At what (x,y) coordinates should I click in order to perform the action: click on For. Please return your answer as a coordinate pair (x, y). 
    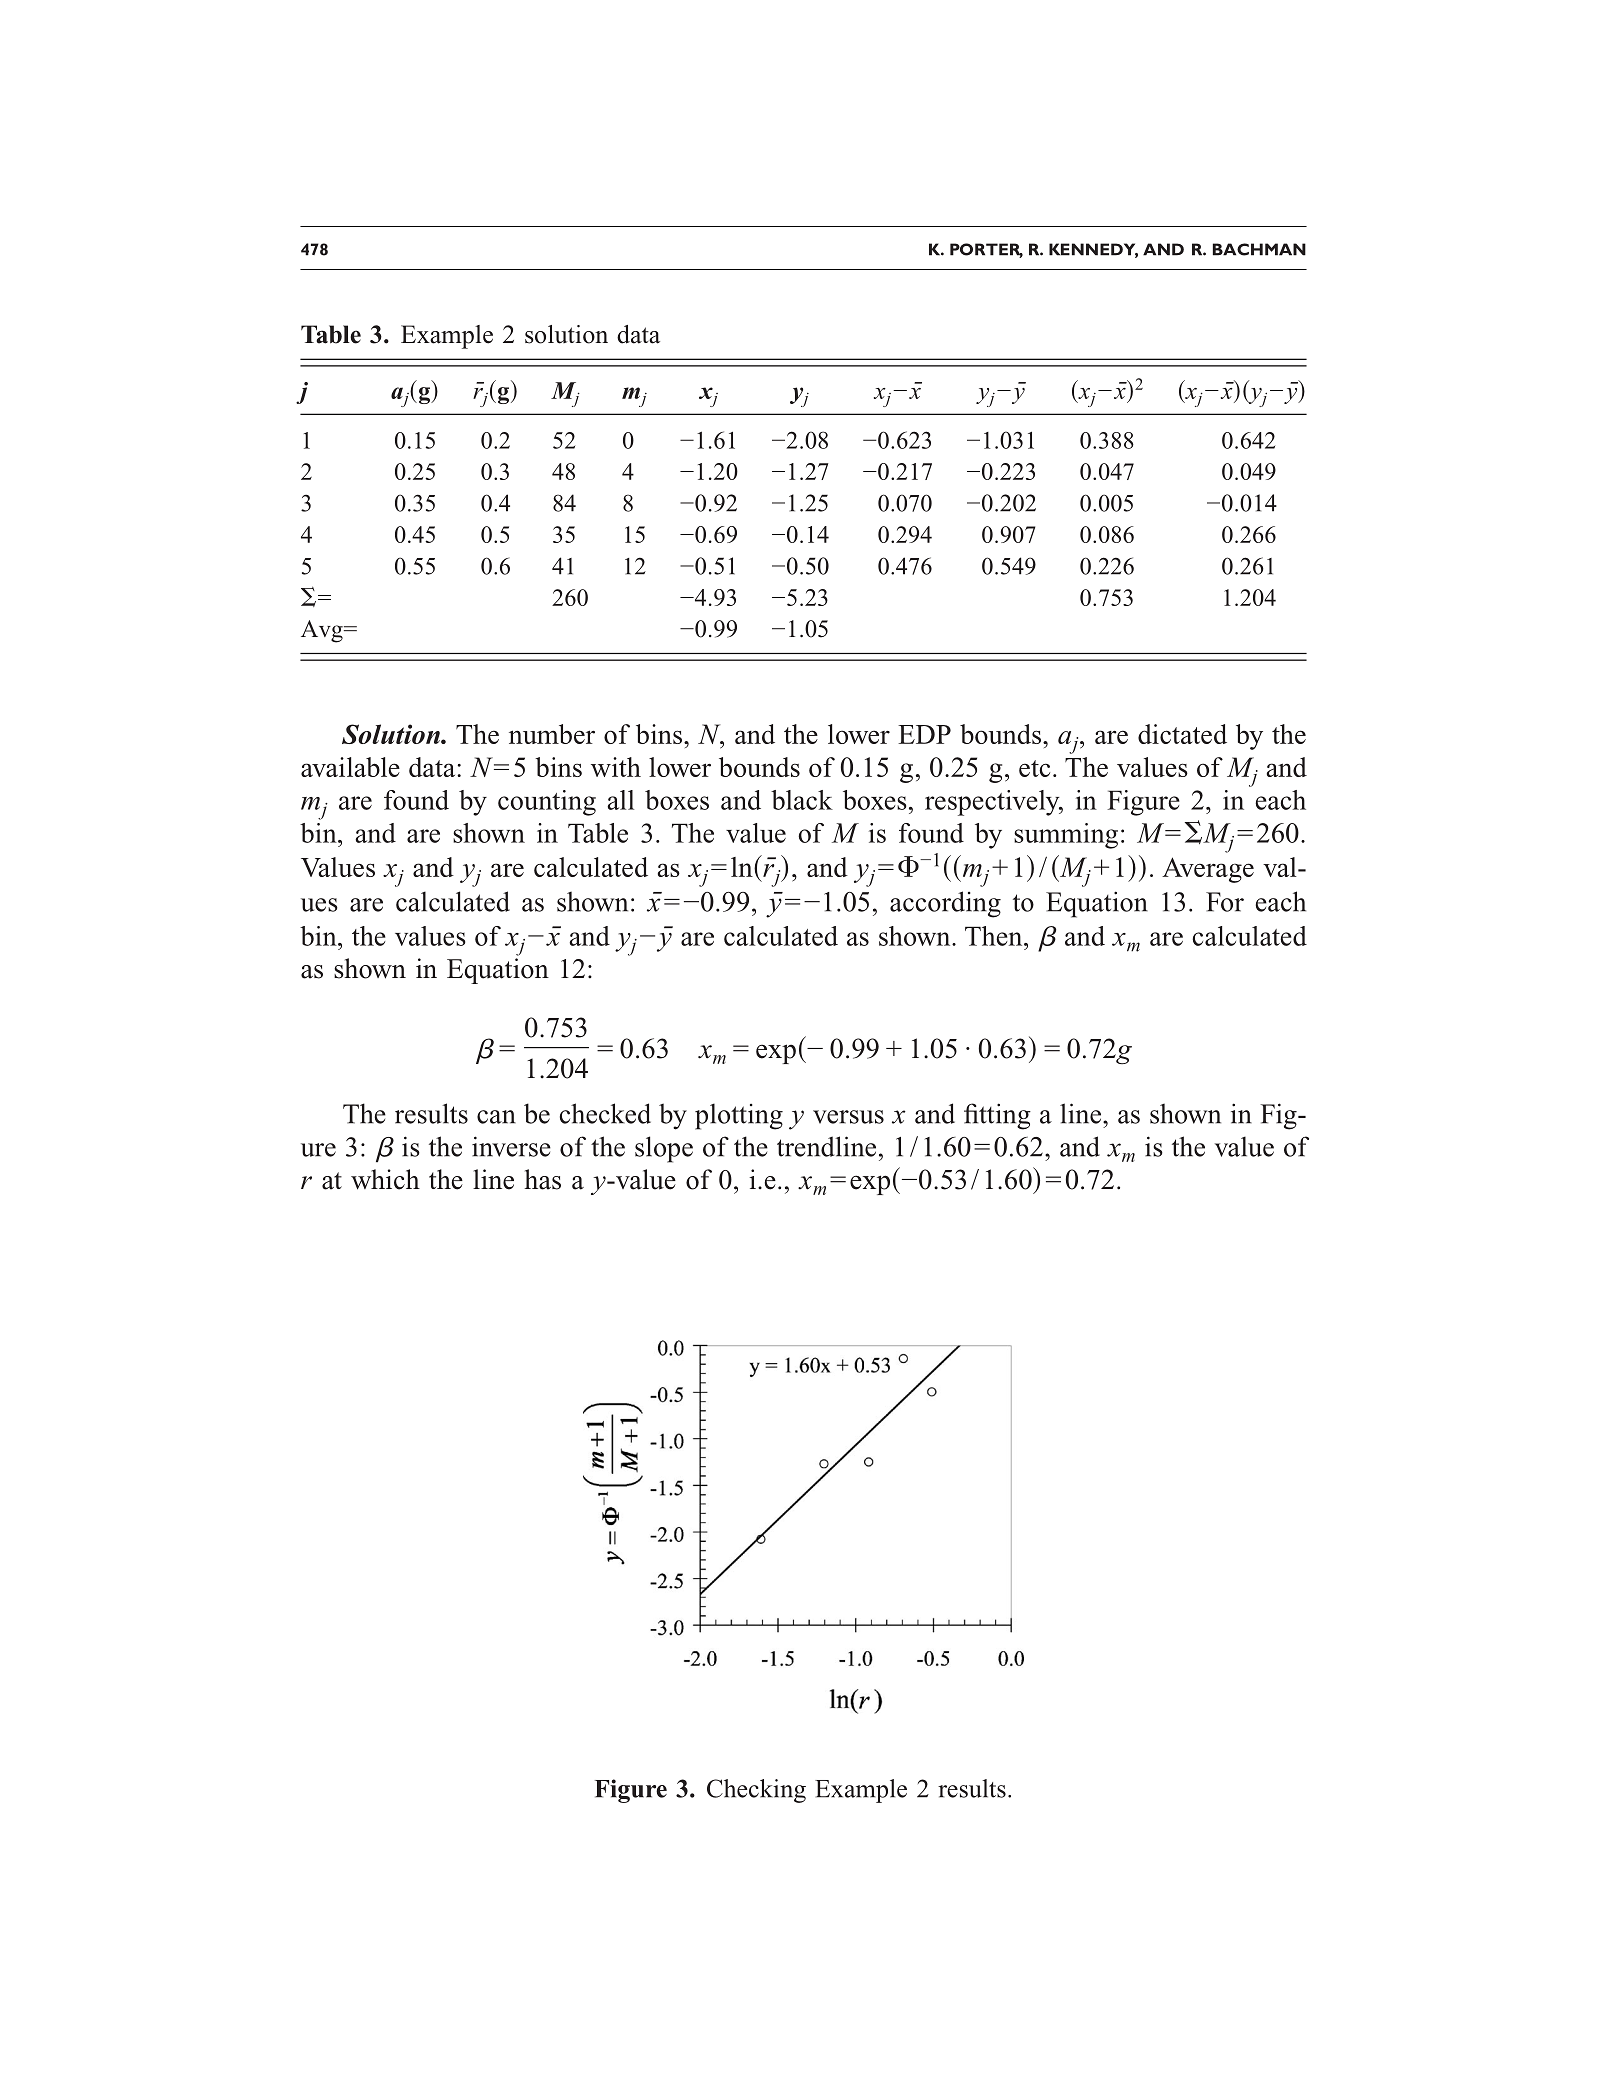
    Looking at the image, I should click on (1225, 902).
